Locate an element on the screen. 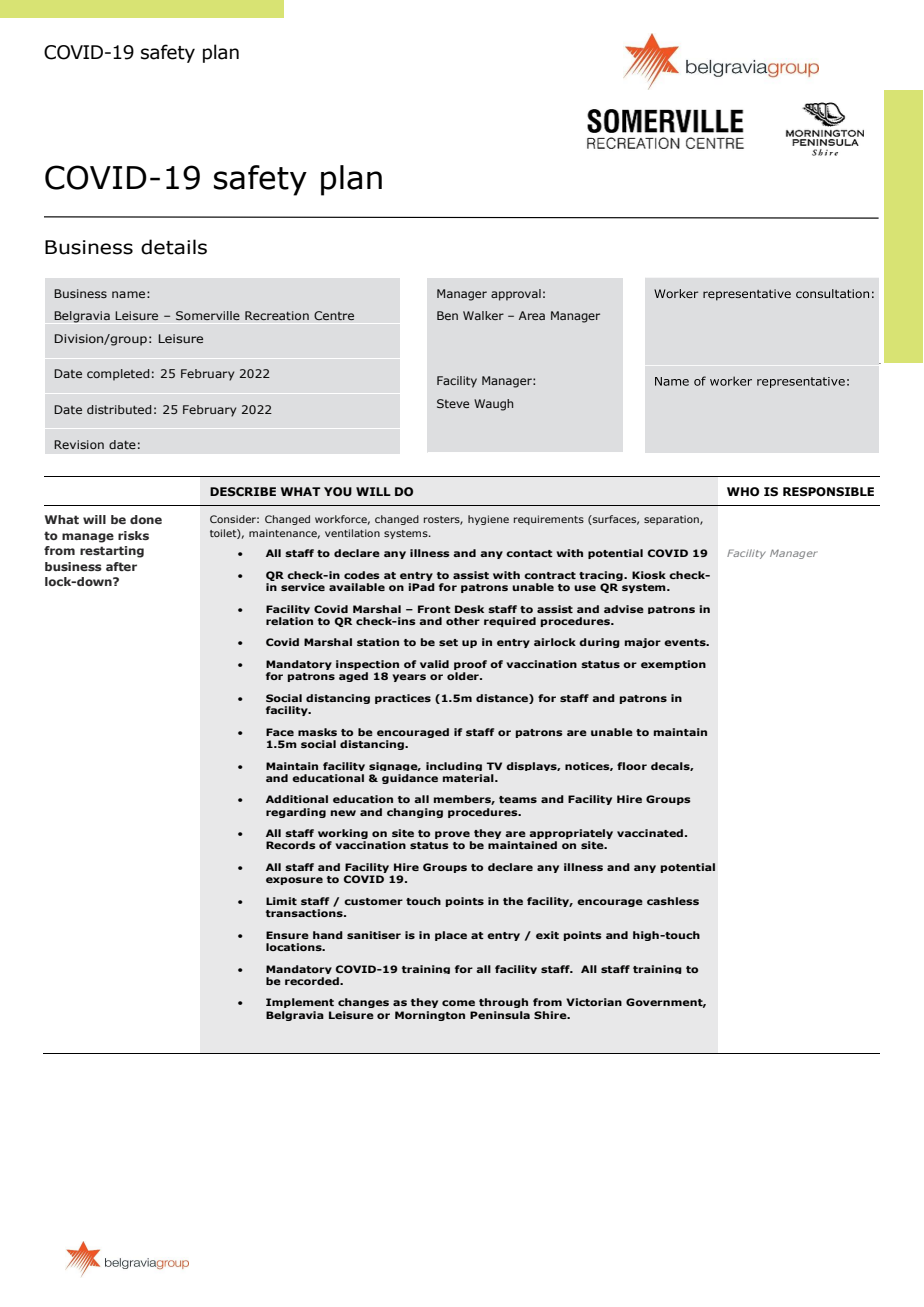 Image resolution: width=924 pixels, height=1307 pixels. Revision is located at coordinates (79, 444).
